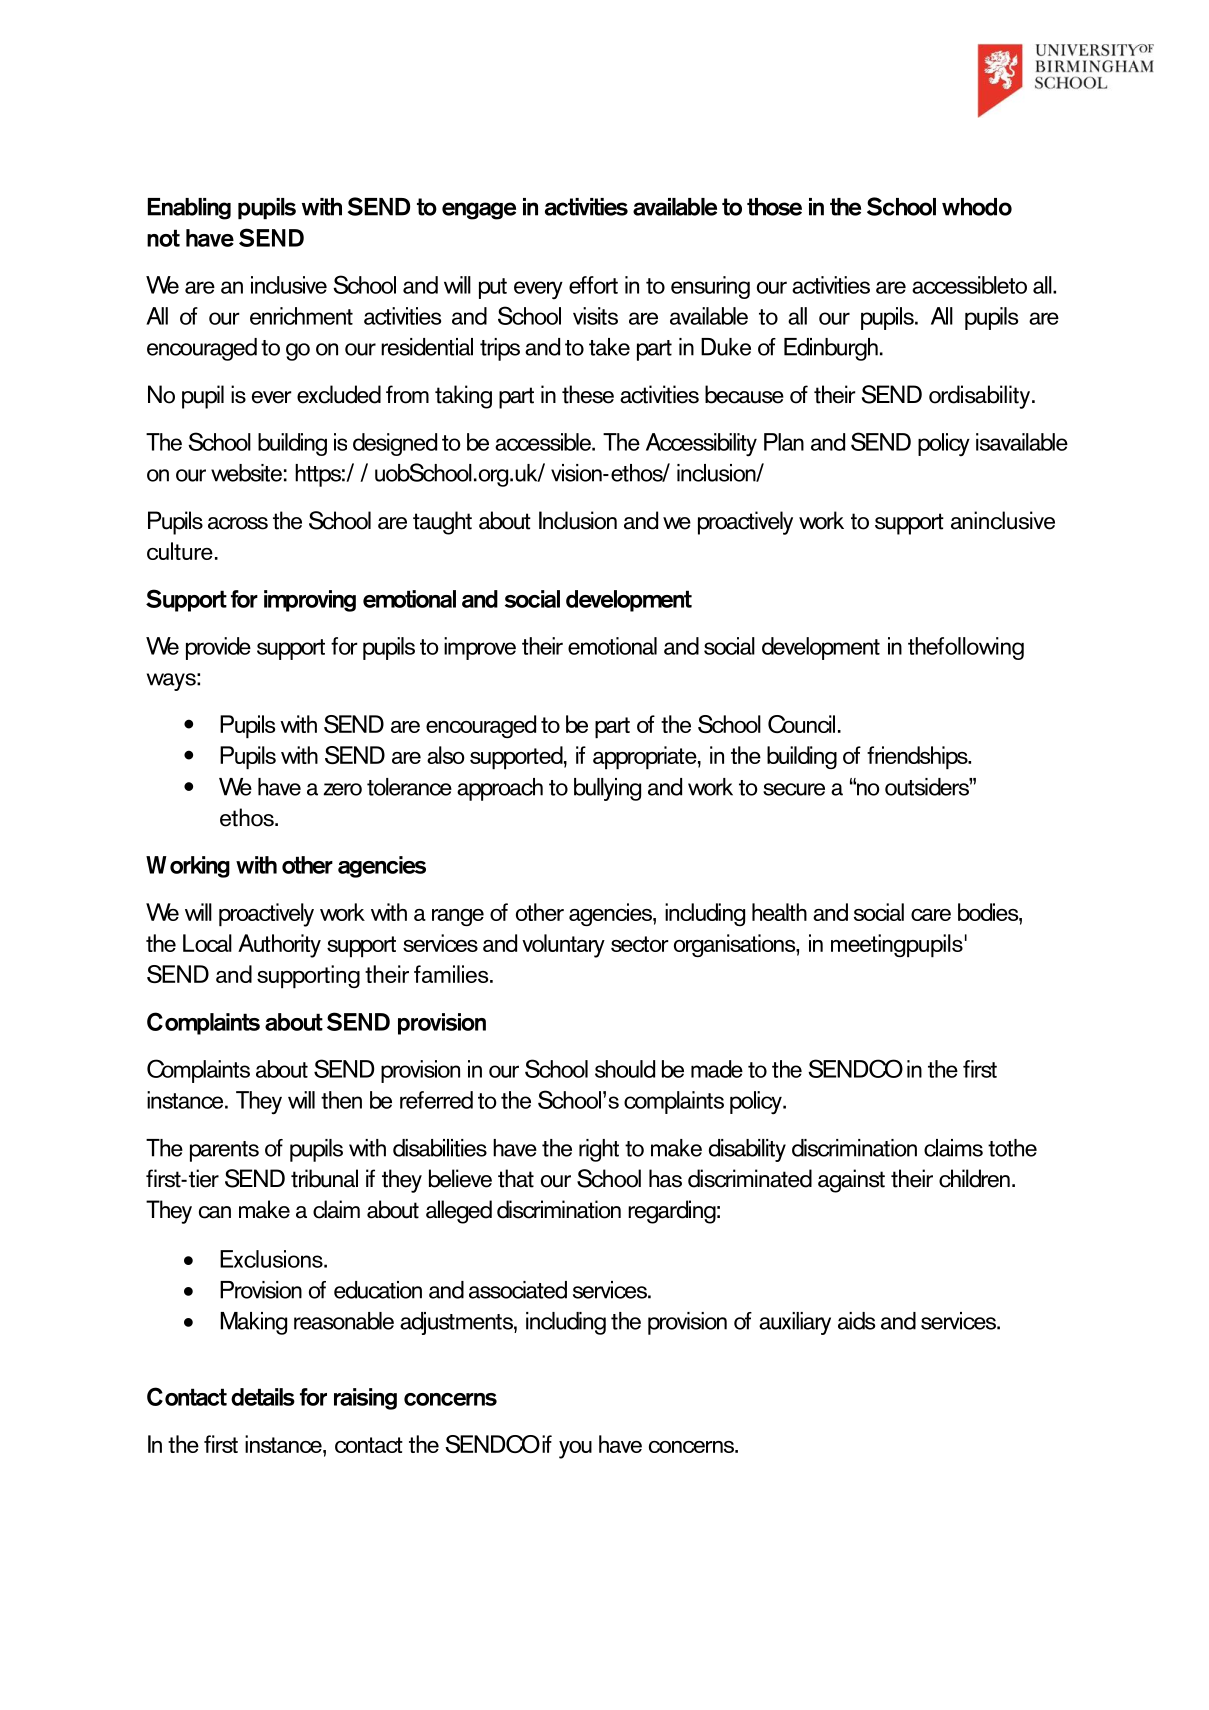  I want to click on effort, so click(593, 285).
